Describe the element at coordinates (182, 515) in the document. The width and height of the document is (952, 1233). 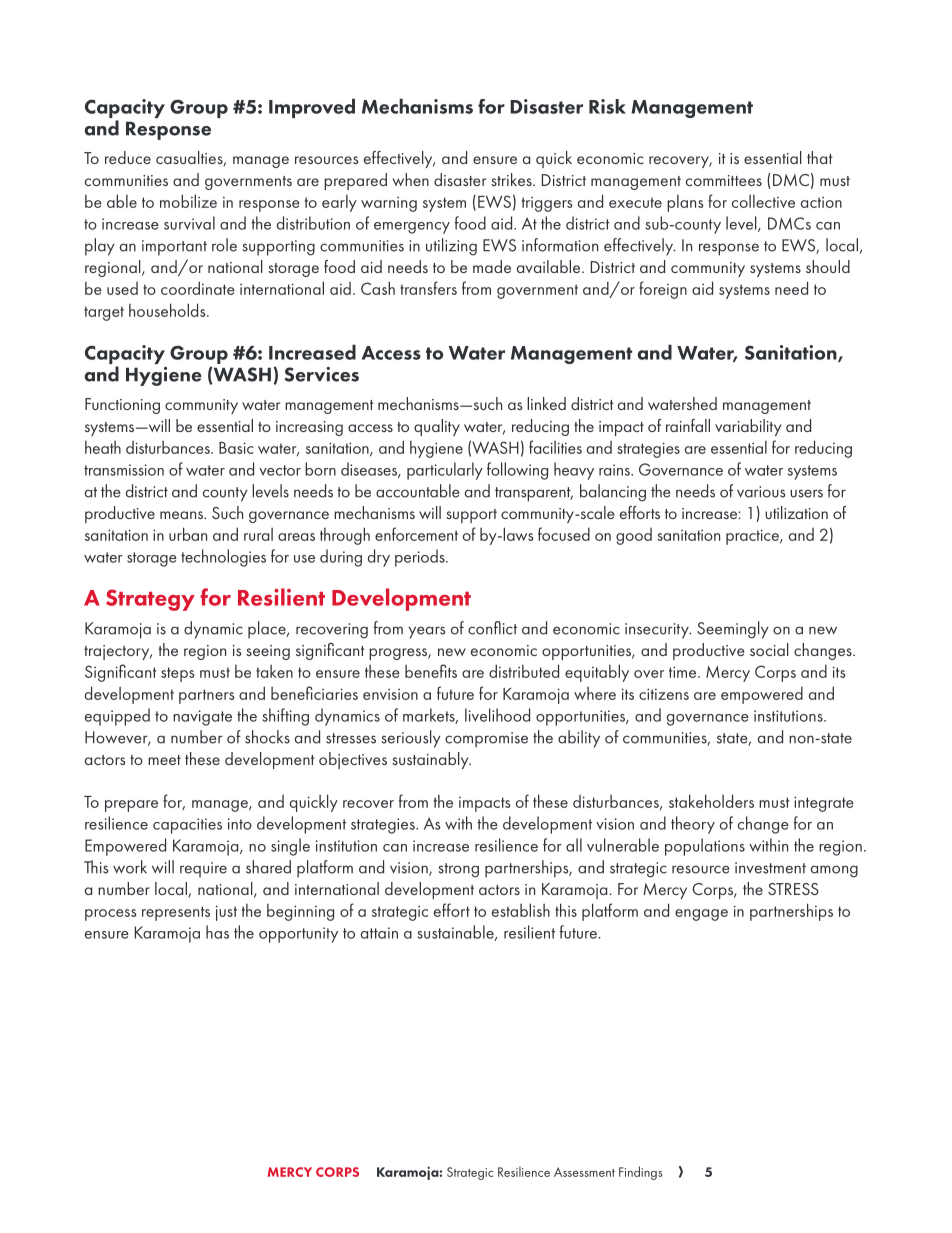
I see `means` at that location.
